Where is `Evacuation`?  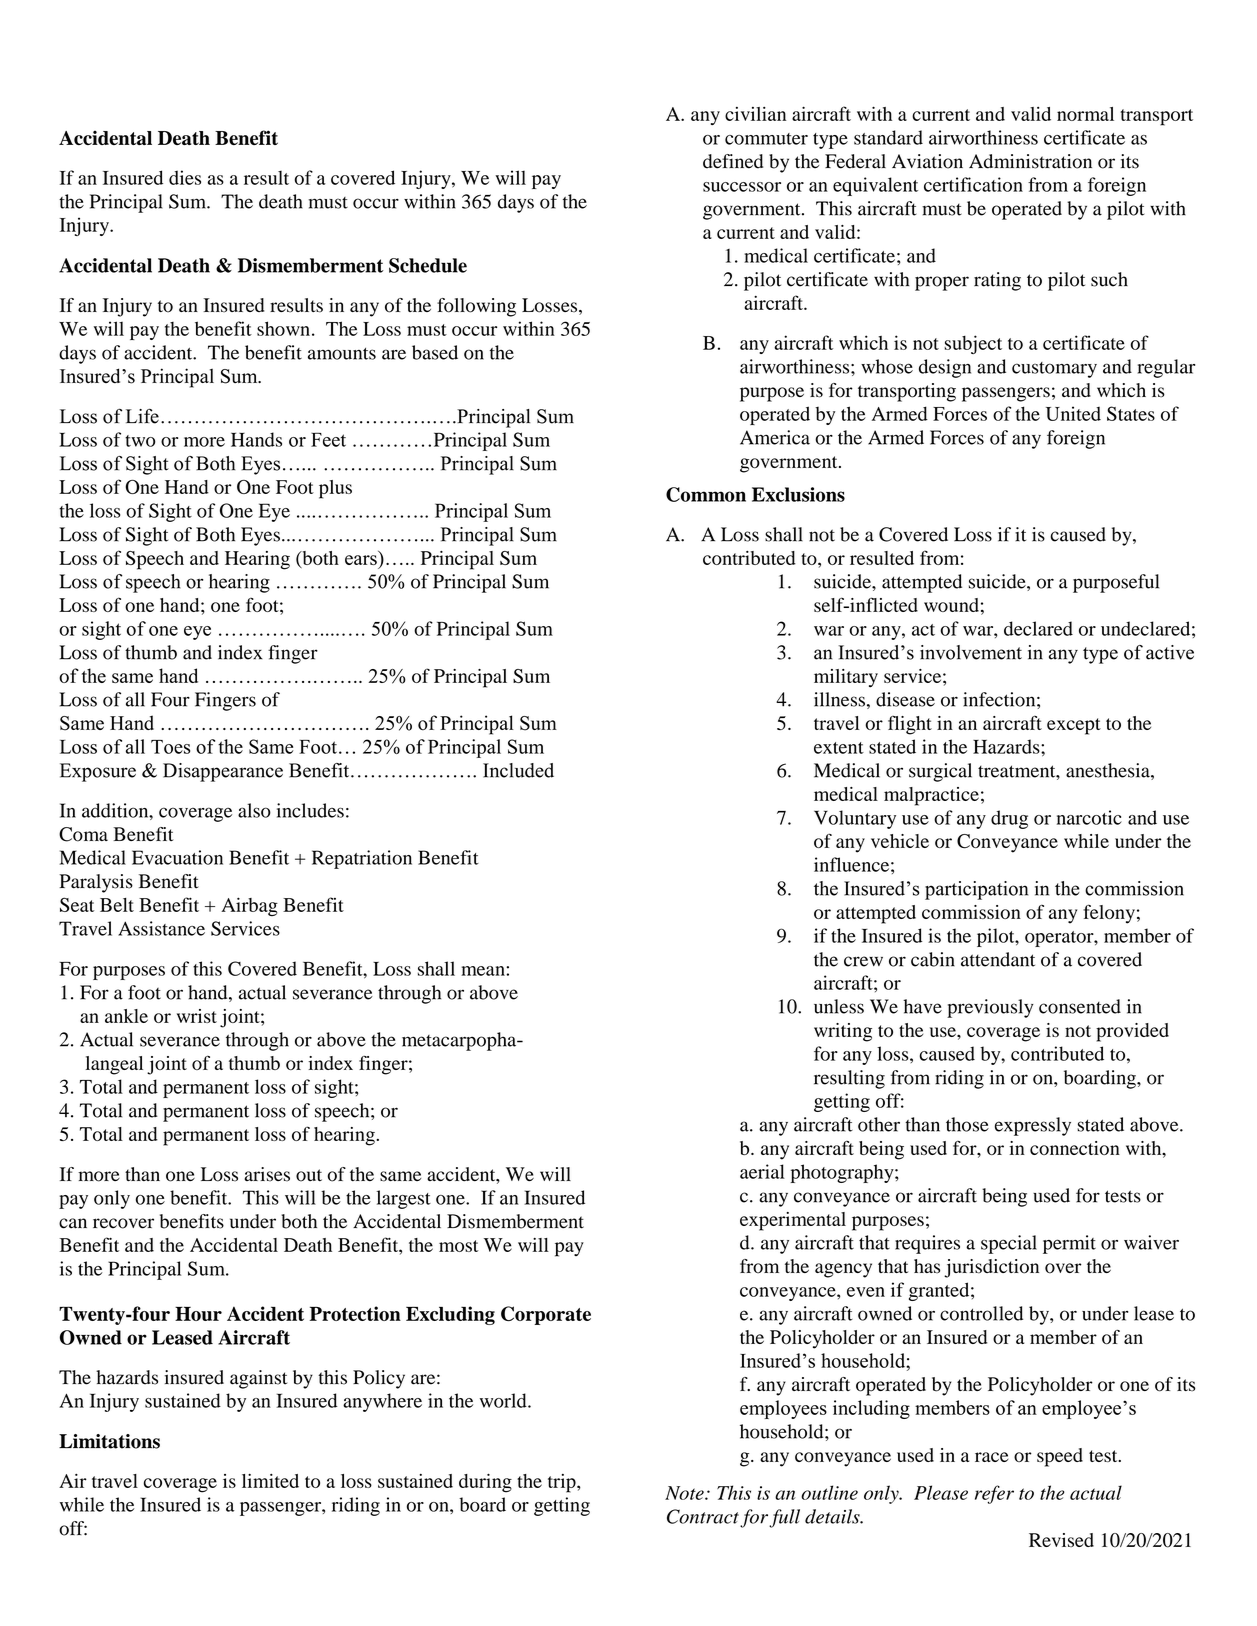 Evacuation is located at coordinates (177, 857).
